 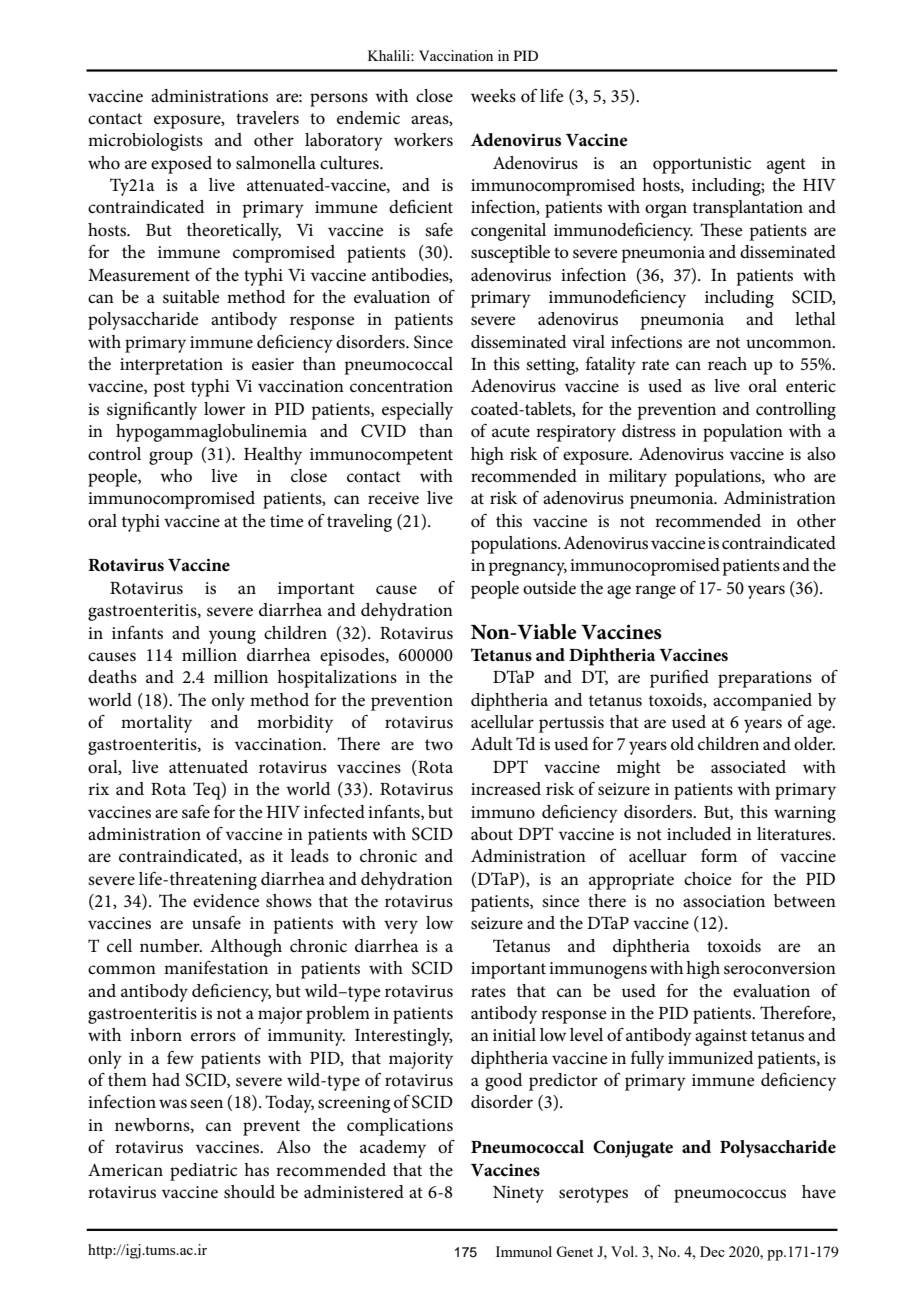 I want to click on evidence, so click(x=226, y=901).
